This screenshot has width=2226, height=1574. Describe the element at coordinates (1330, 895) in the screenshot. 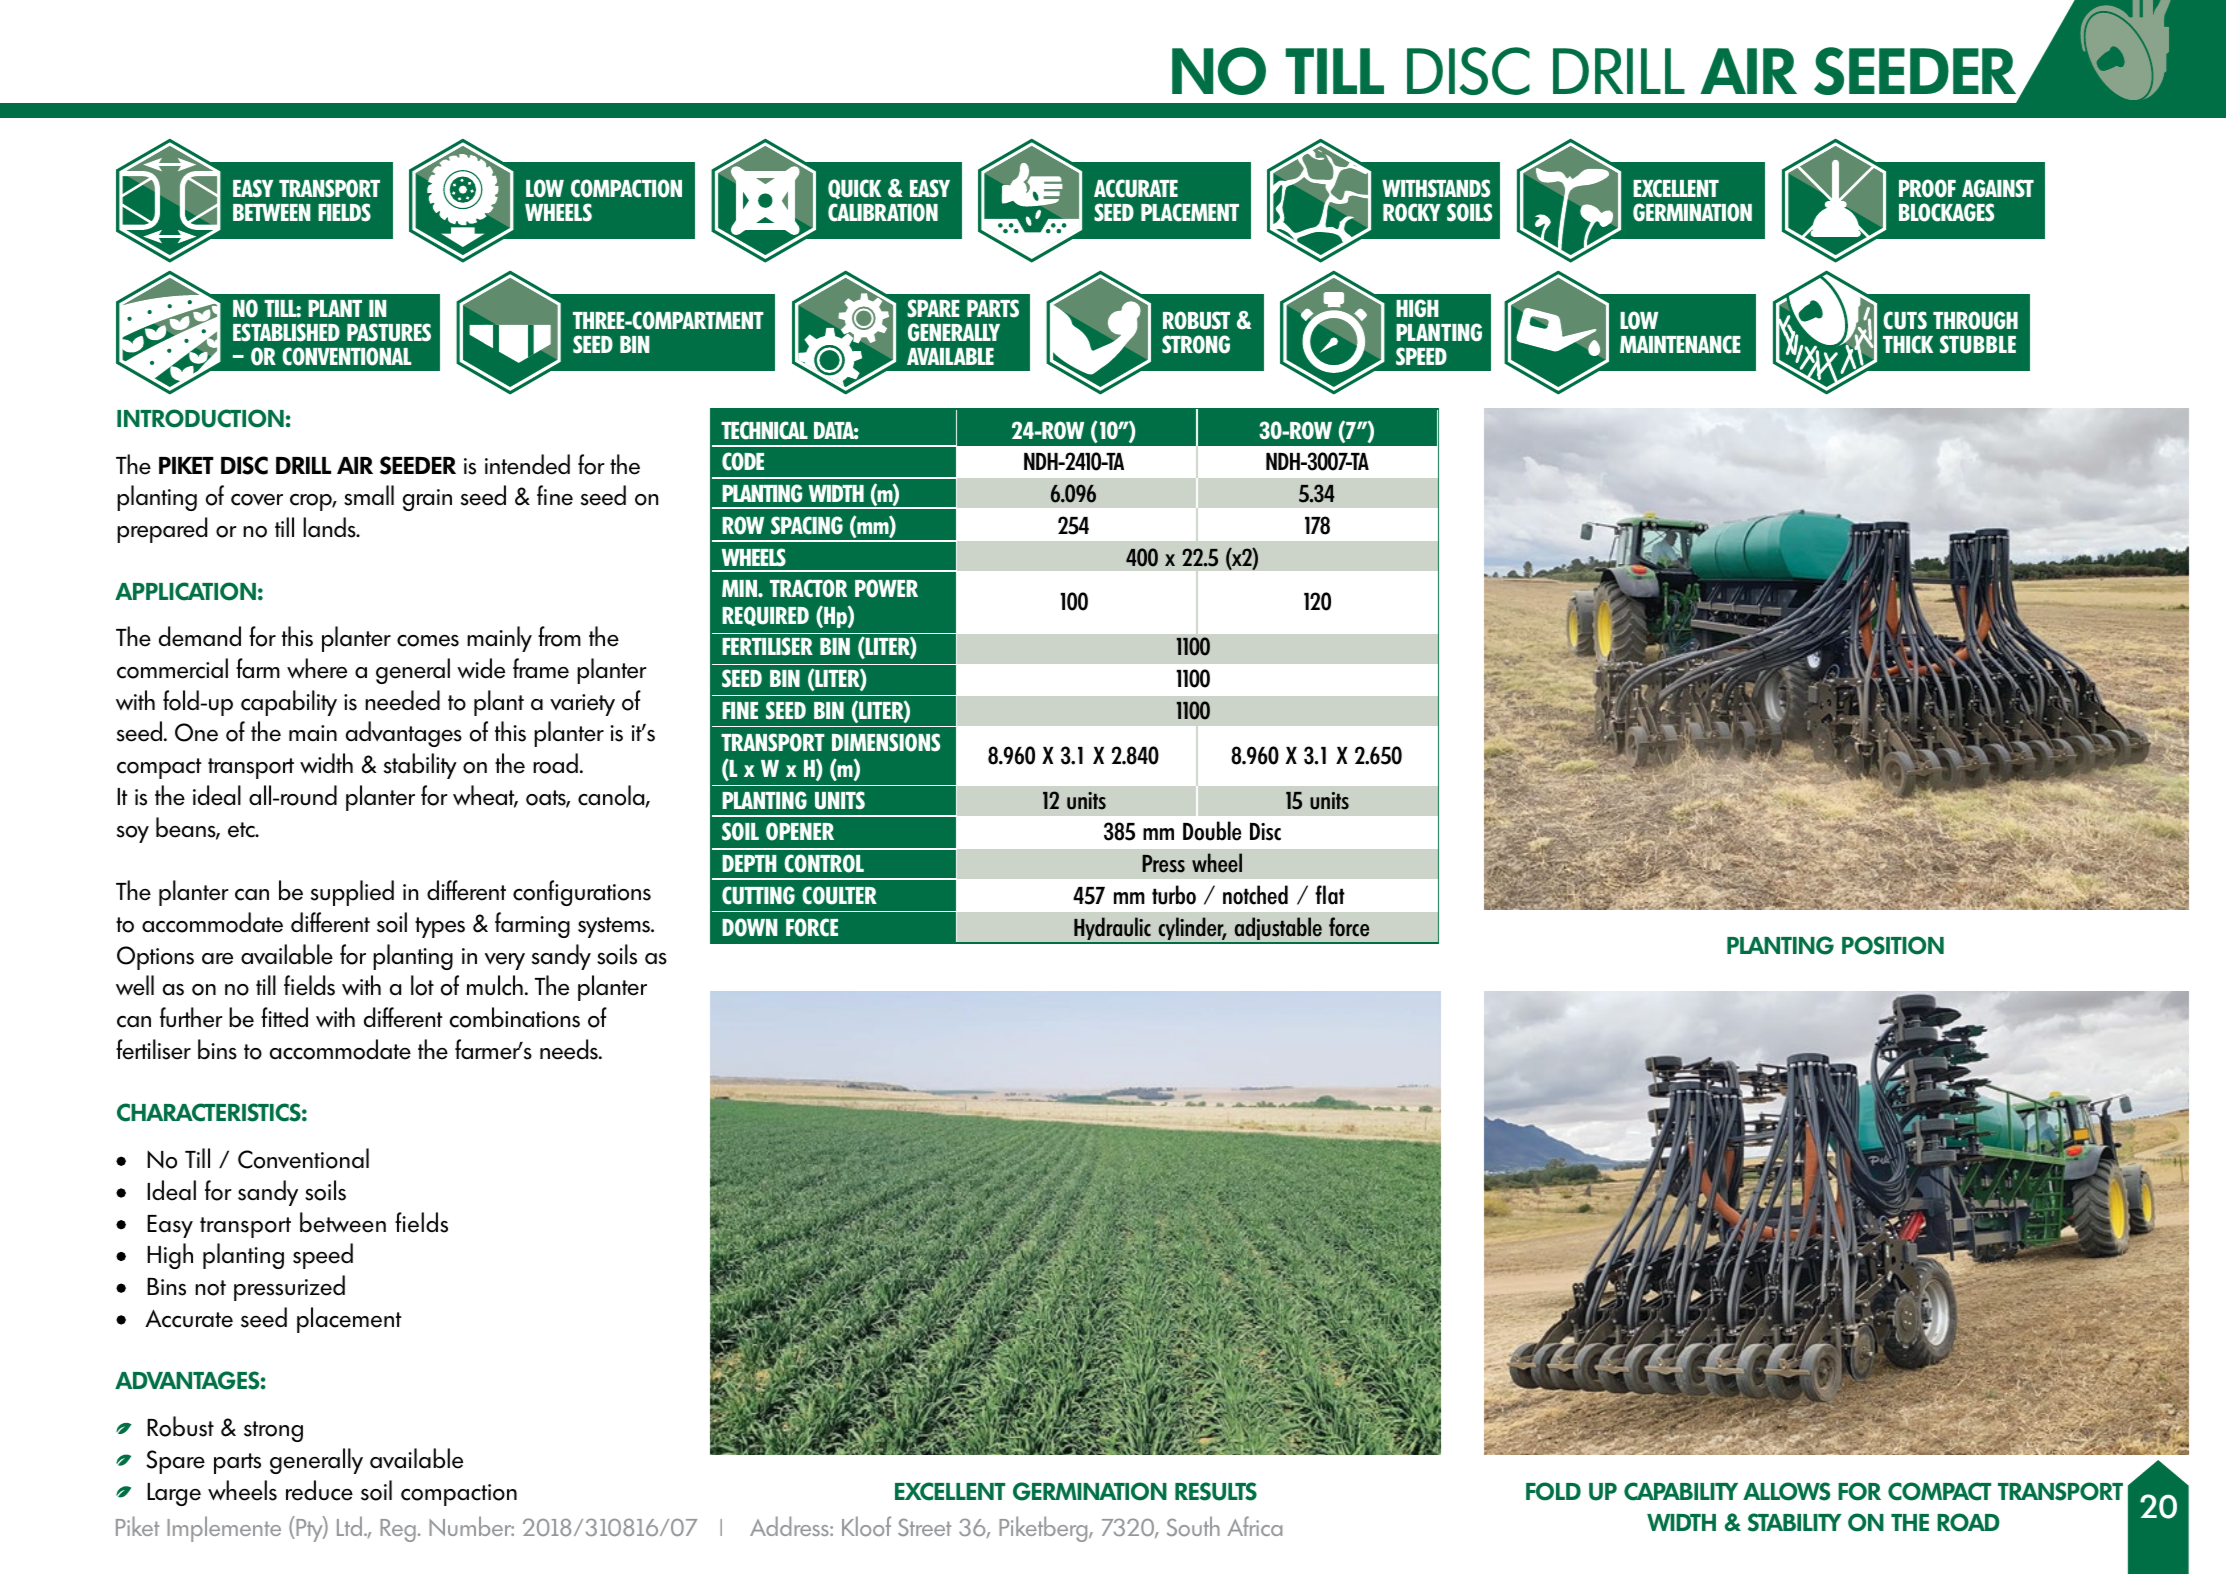

I see `flat` at that location.
